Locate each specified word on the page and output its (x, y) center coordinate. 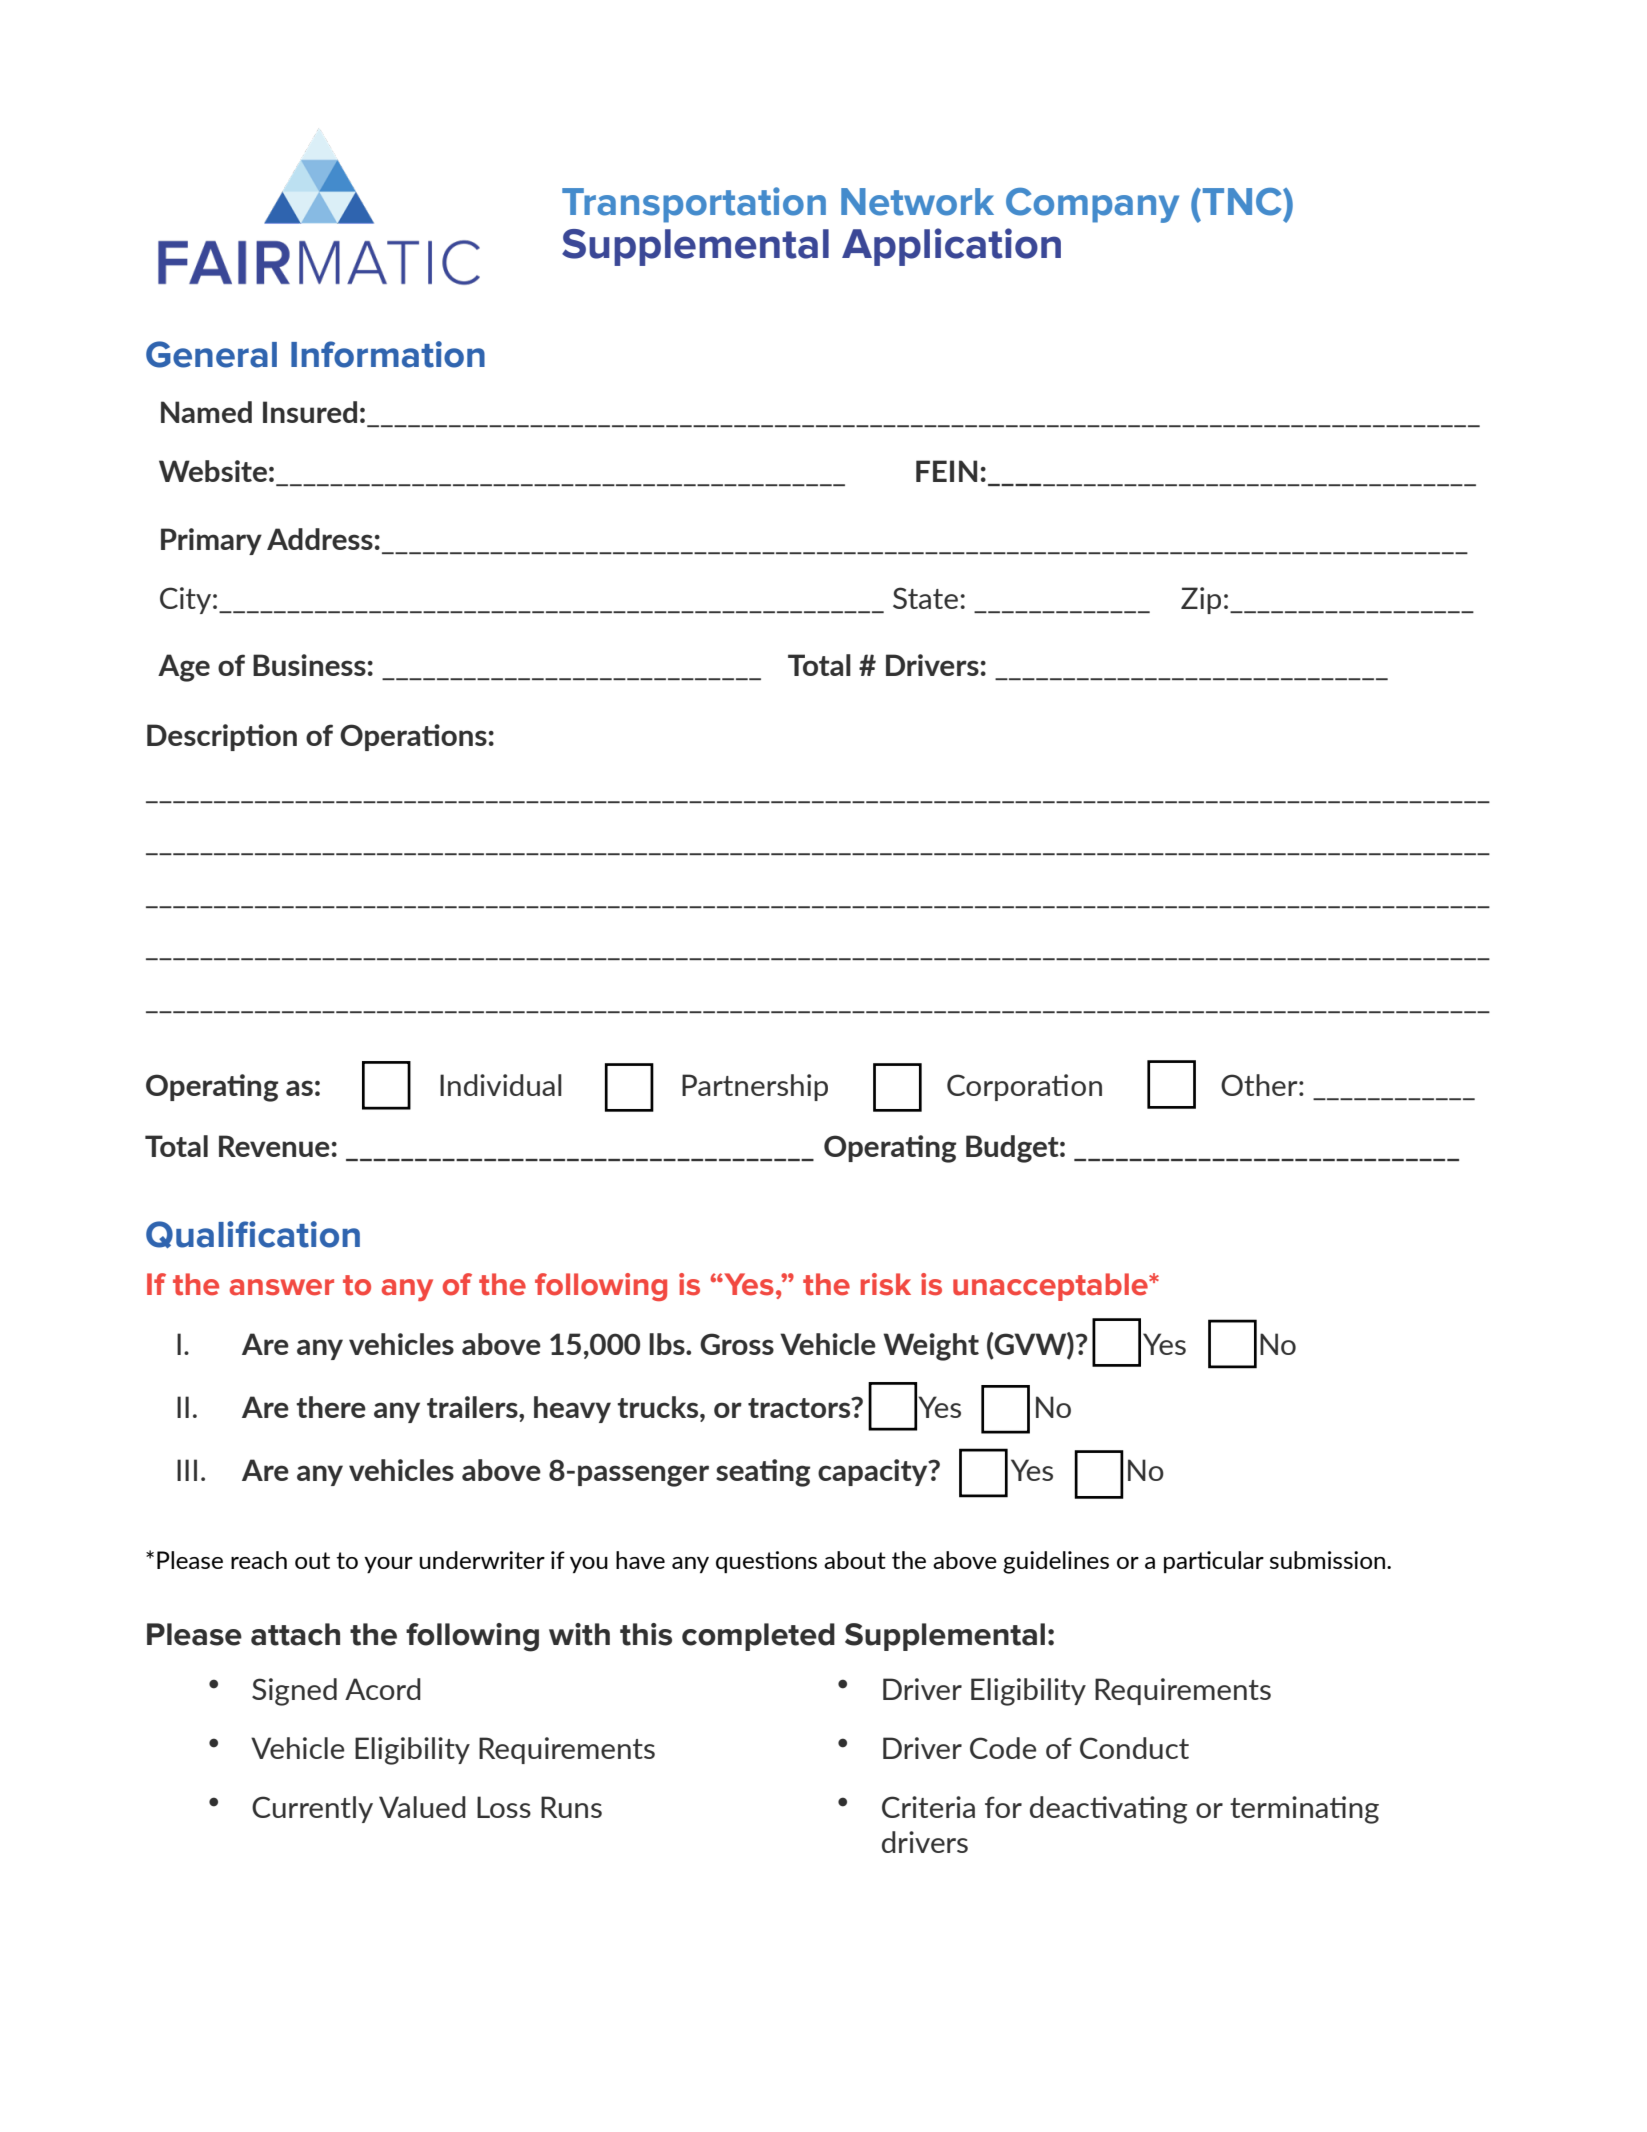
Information (388, 354)
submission (1327, 1560)
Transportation (694, 205)
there (331, 1407)
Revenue (274, 1146)
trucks (659, 1407)
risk (886, 1284)
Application (951, 247)
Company (1092, 205)
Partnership (755, 1087)
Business (309, 665)
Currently (312, 1809)
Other (1260, 1085)
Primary (211, 541)
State (925, 598)
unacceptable (1051, 1287)
